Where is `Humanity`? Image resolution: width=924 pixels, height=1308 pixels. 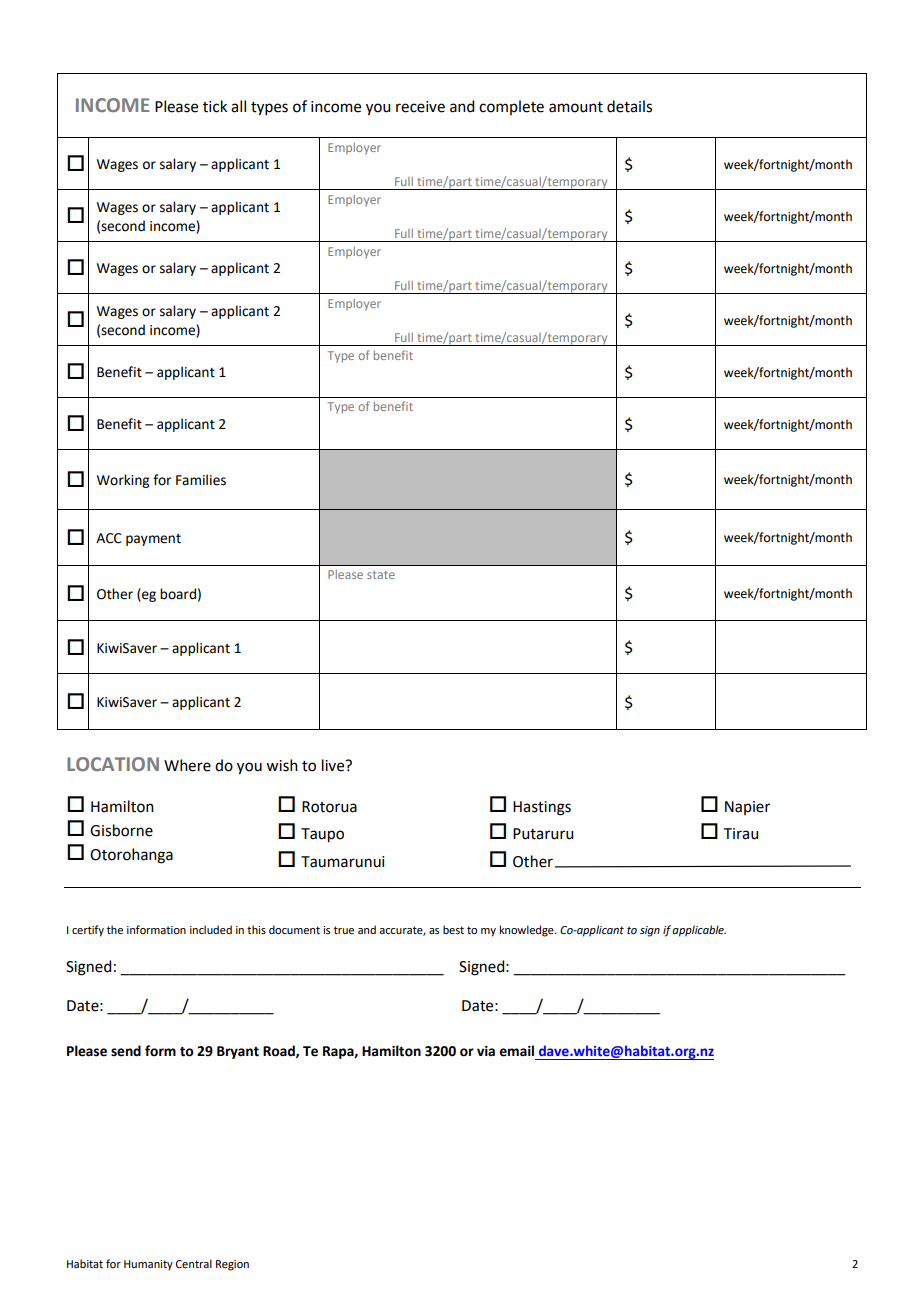 Humanity is located at coordinates (148, 1265).
